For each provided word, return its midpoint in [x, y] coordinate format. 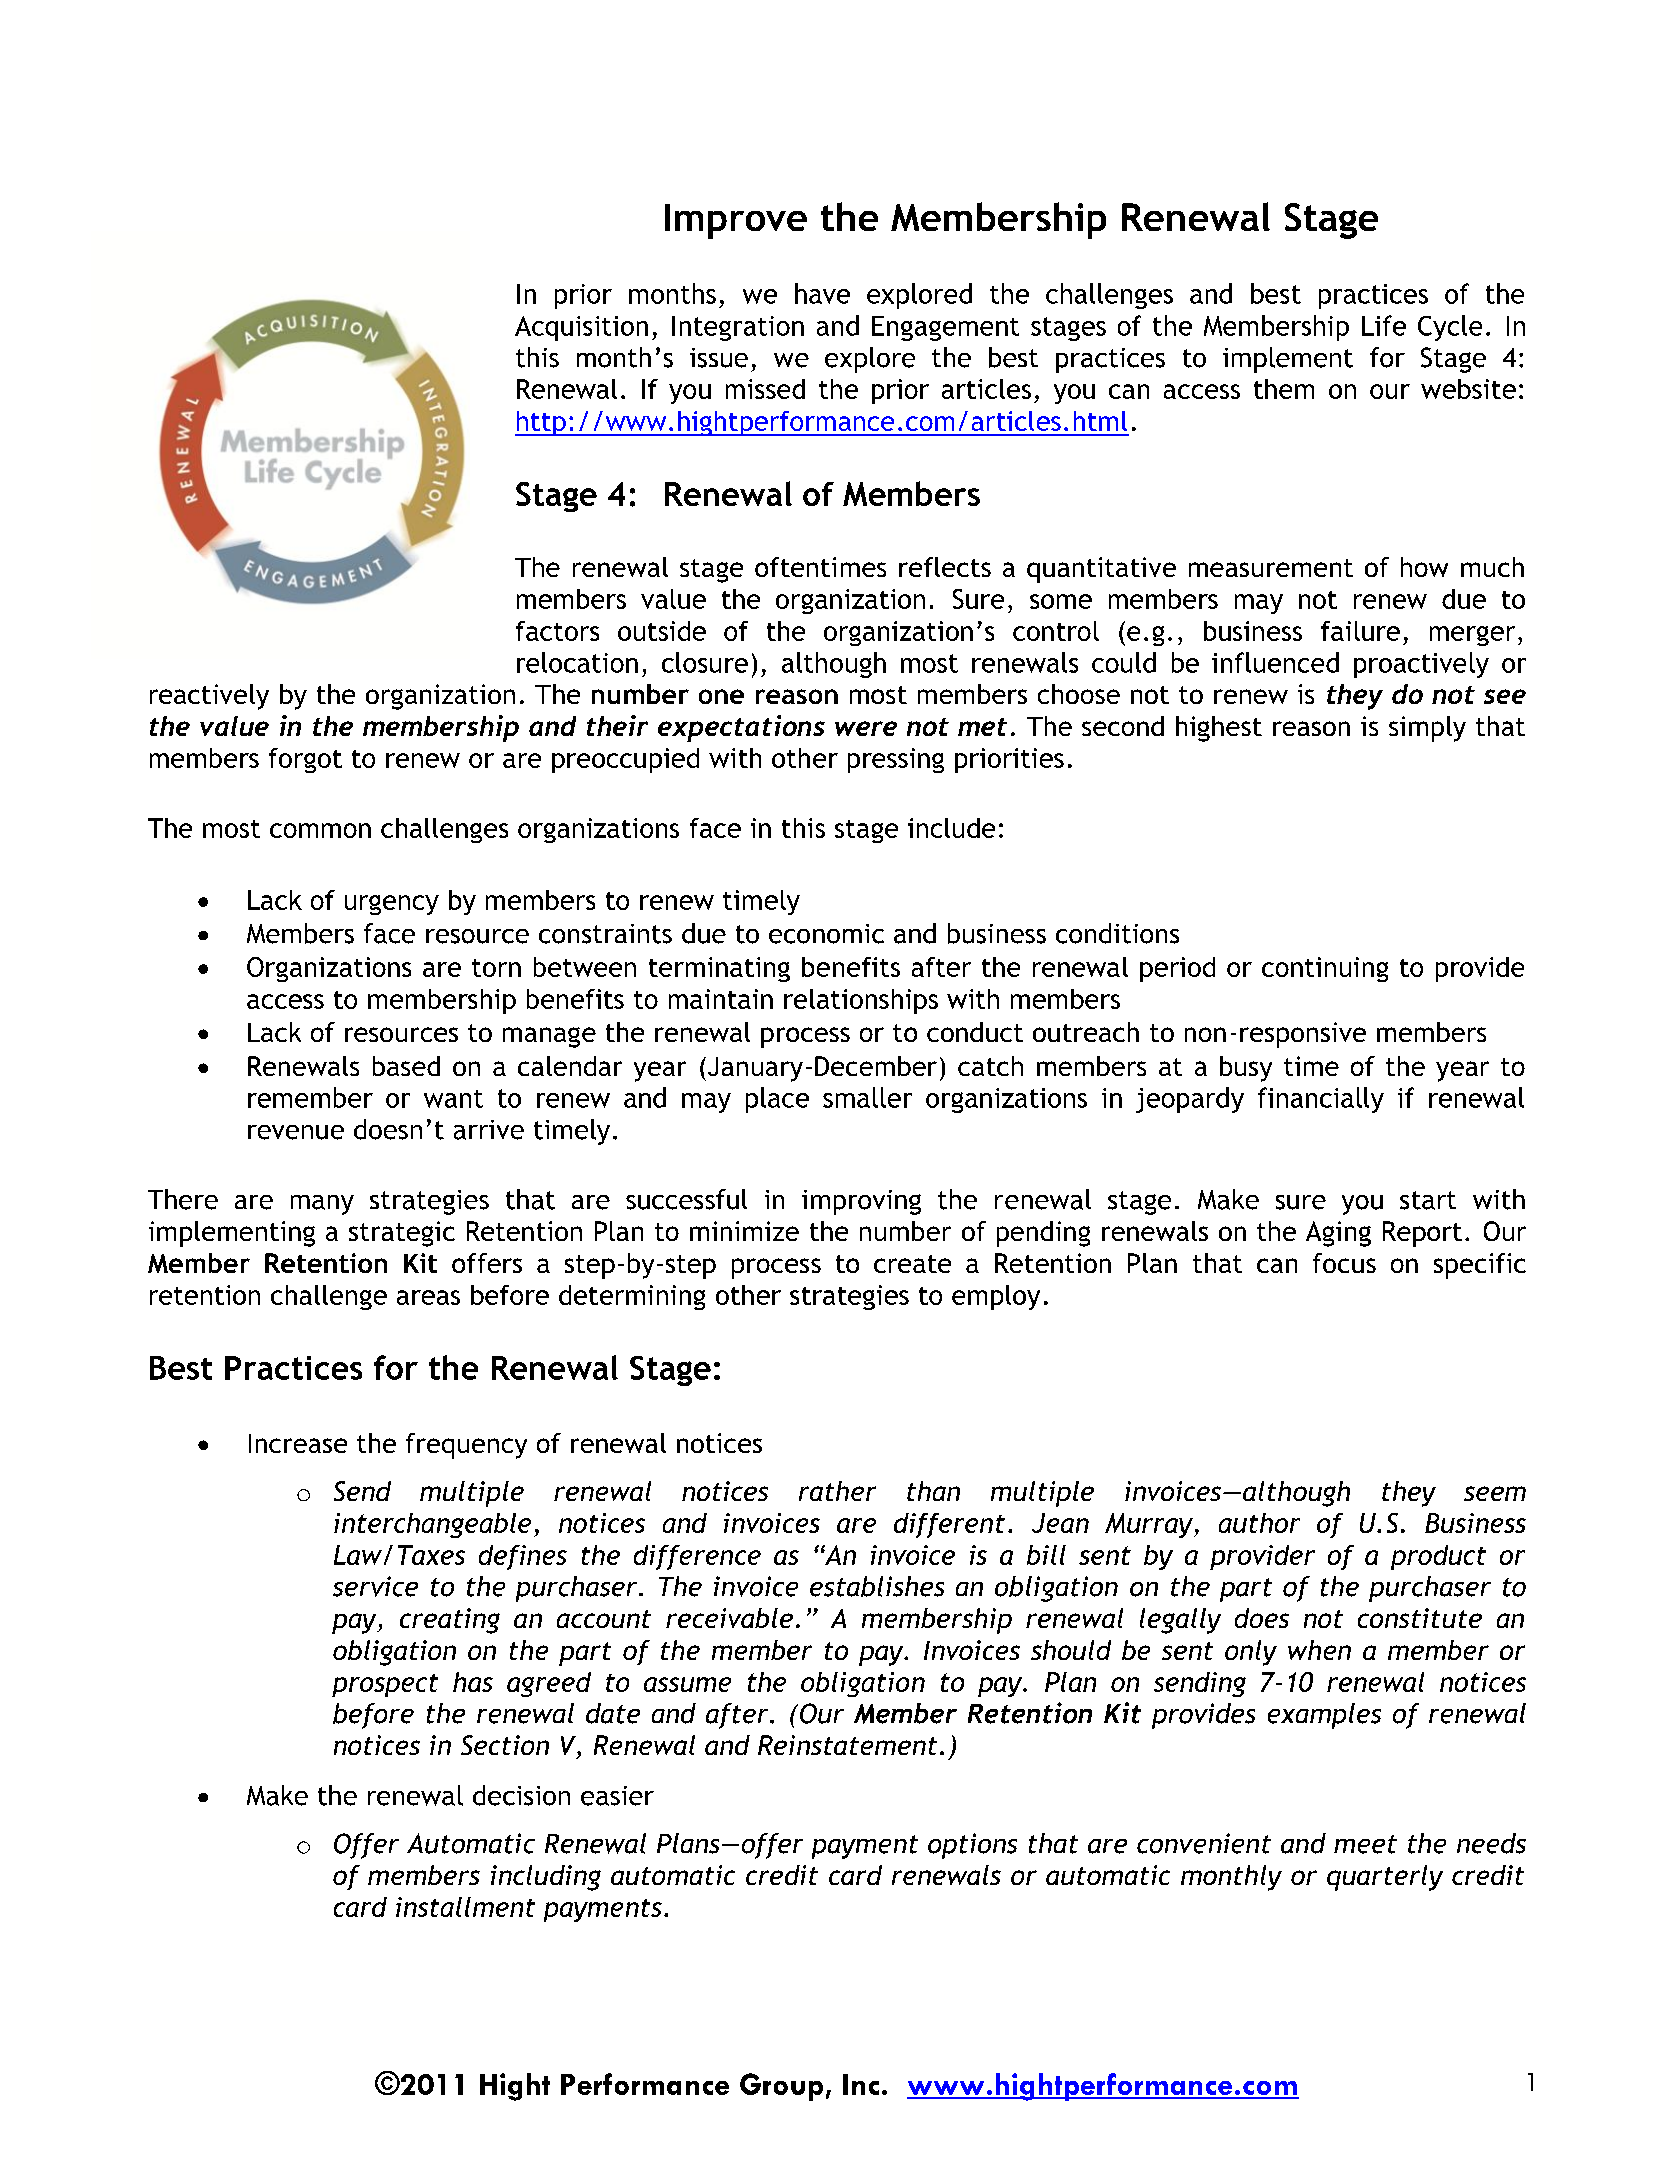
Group [781, 2087]
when [1319, 1650]
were [866, 728]
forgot [305, 760]
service [375, 1586]
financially [1321, 1100]
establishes [877, 1586]
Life [1384, 325]
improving [861, 1202]
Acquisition [581, 328]
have [822, 293]
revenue [296, 1132]
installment [465, 1907]
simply [1427, 729]
